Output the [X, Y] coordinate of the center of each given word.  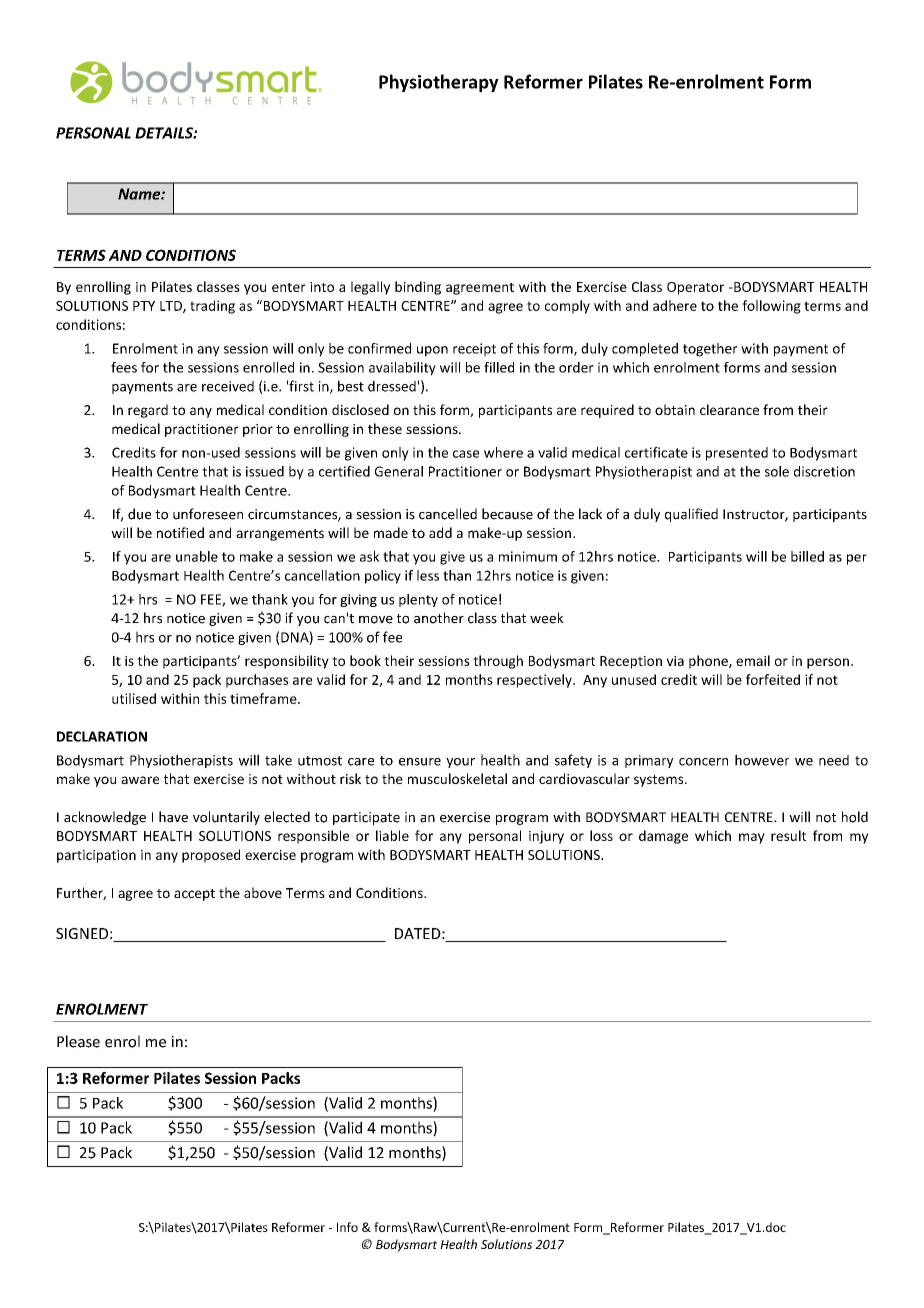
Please [78, 1041]
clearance [729, 409]
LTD [172, 307]
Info [347, 1227]
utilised [134, 698]
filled [499, 367]
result [788, 835]
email [753, 660]
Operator [695, 288]
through [498, 662]
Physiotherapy [439, 83]
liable [392, 835]
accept [194, 895]
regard [148, 411]
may [752, 838]
